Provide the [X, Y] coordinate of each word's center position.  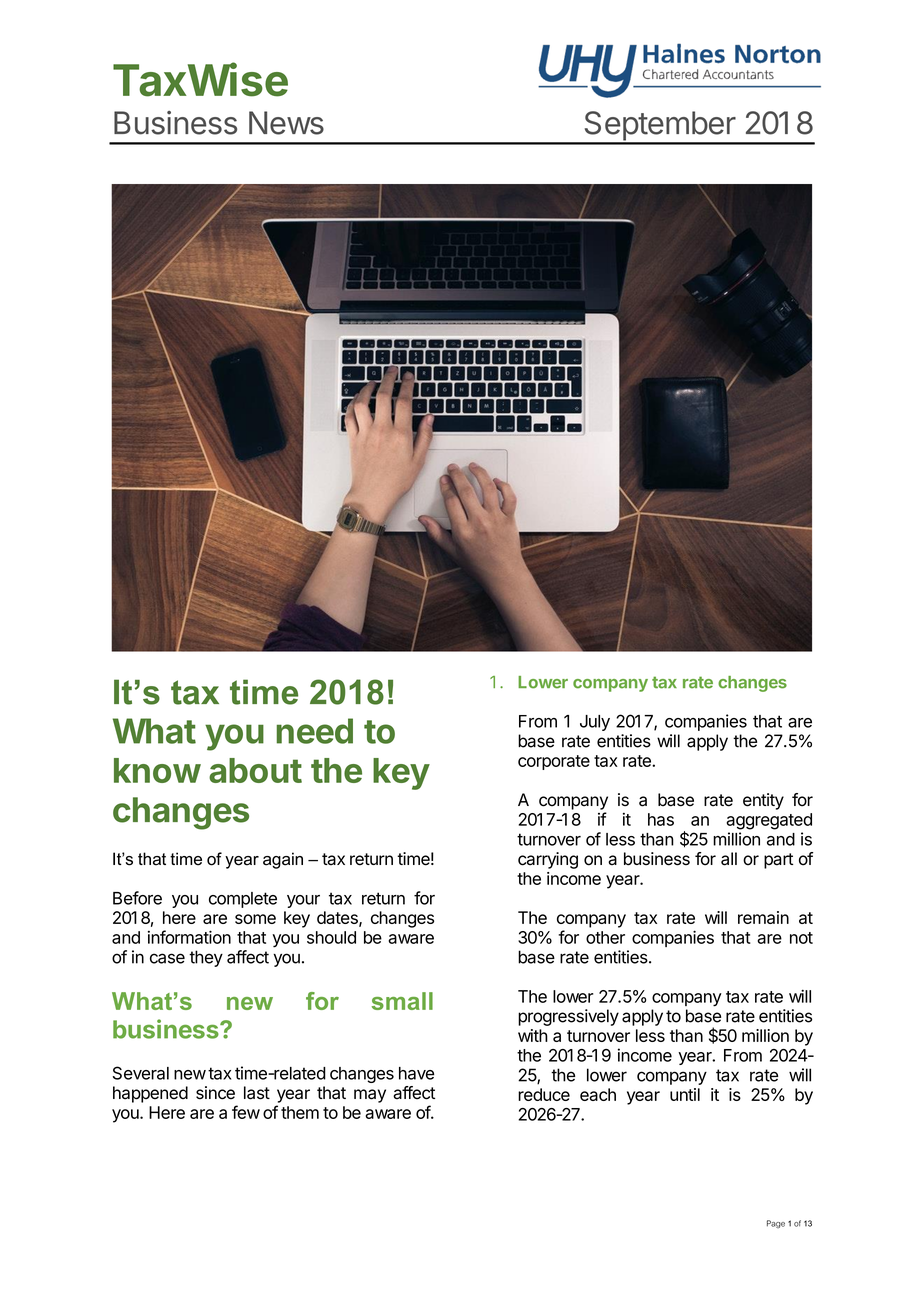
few [246, 1112]
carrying [548, 860]
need [315, 731]
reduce [544, 1094]
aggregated [769, 821]
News [286, 123]
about [255, 770]
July [595, 723]
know [157, 770]
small [402, 1001]
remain [763, 917]
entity [763, 801]
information [189, 937]
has [661, 819]
